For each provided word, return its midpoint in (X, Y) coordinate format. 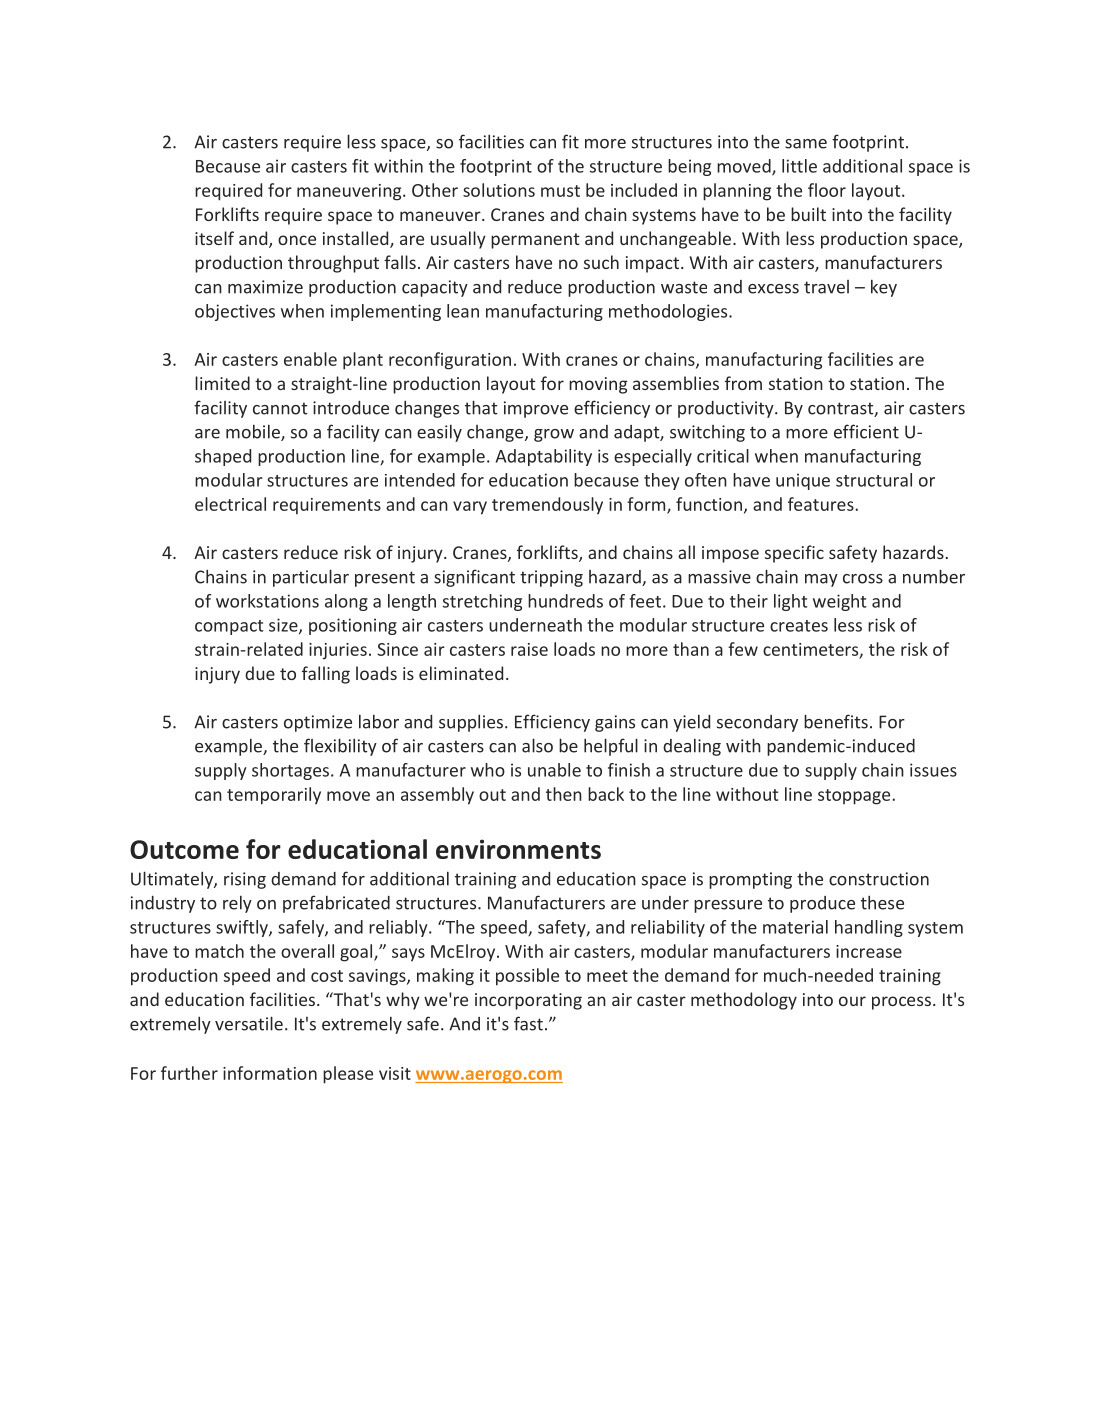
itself (214, 238)
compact (229, 627)
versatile (249, 1023)
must (560, 191)
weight (840, 602)
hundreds (565, 601)
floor (827, 190)
